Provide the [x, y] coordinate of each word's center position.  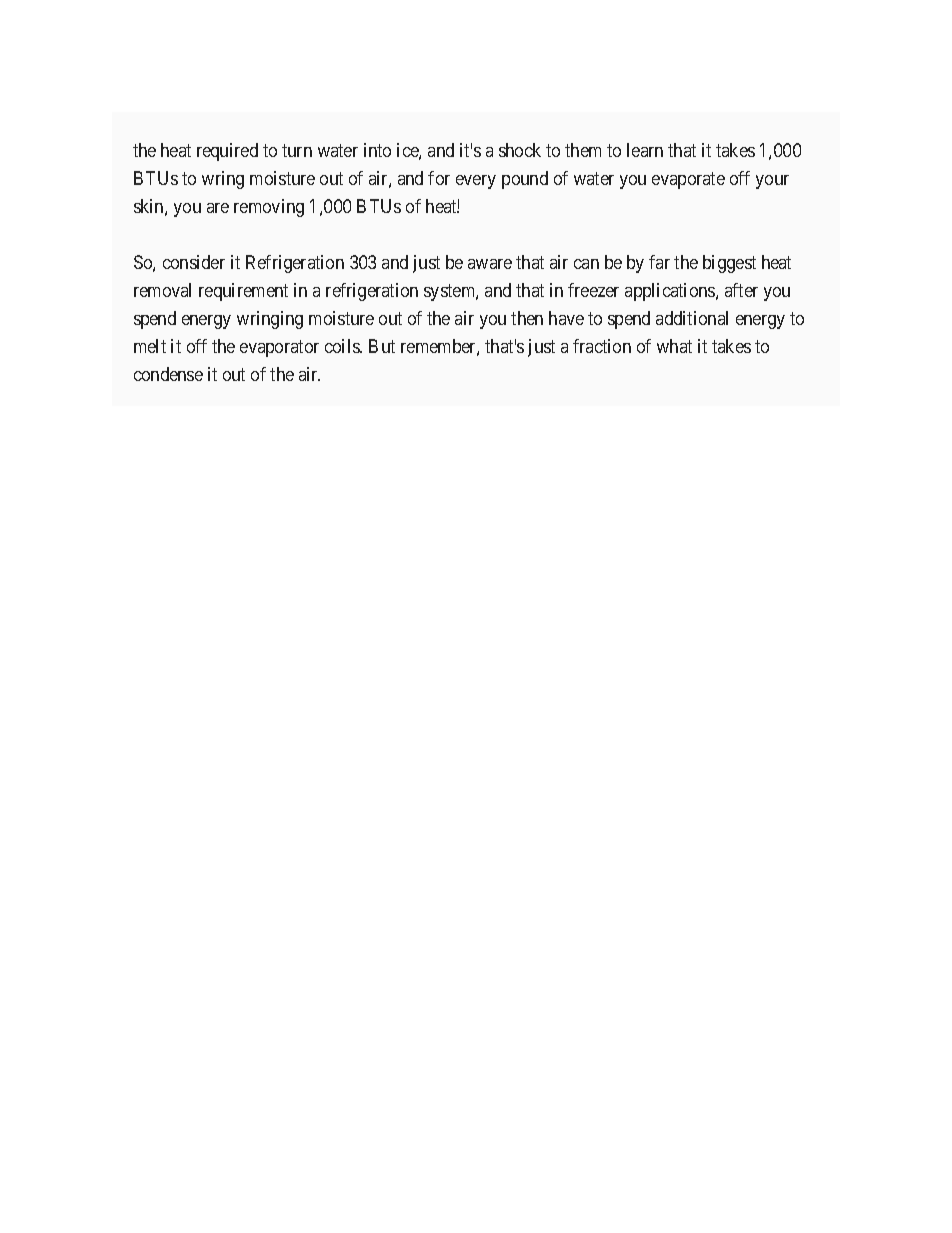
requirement [243, 292]
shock [520, 150]
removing [269, 208]
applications [671, 292]
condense [168, 374]
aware [490, 264]
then [527, 318]
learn [645, 150]
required [227, 152]
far [659, 262]
